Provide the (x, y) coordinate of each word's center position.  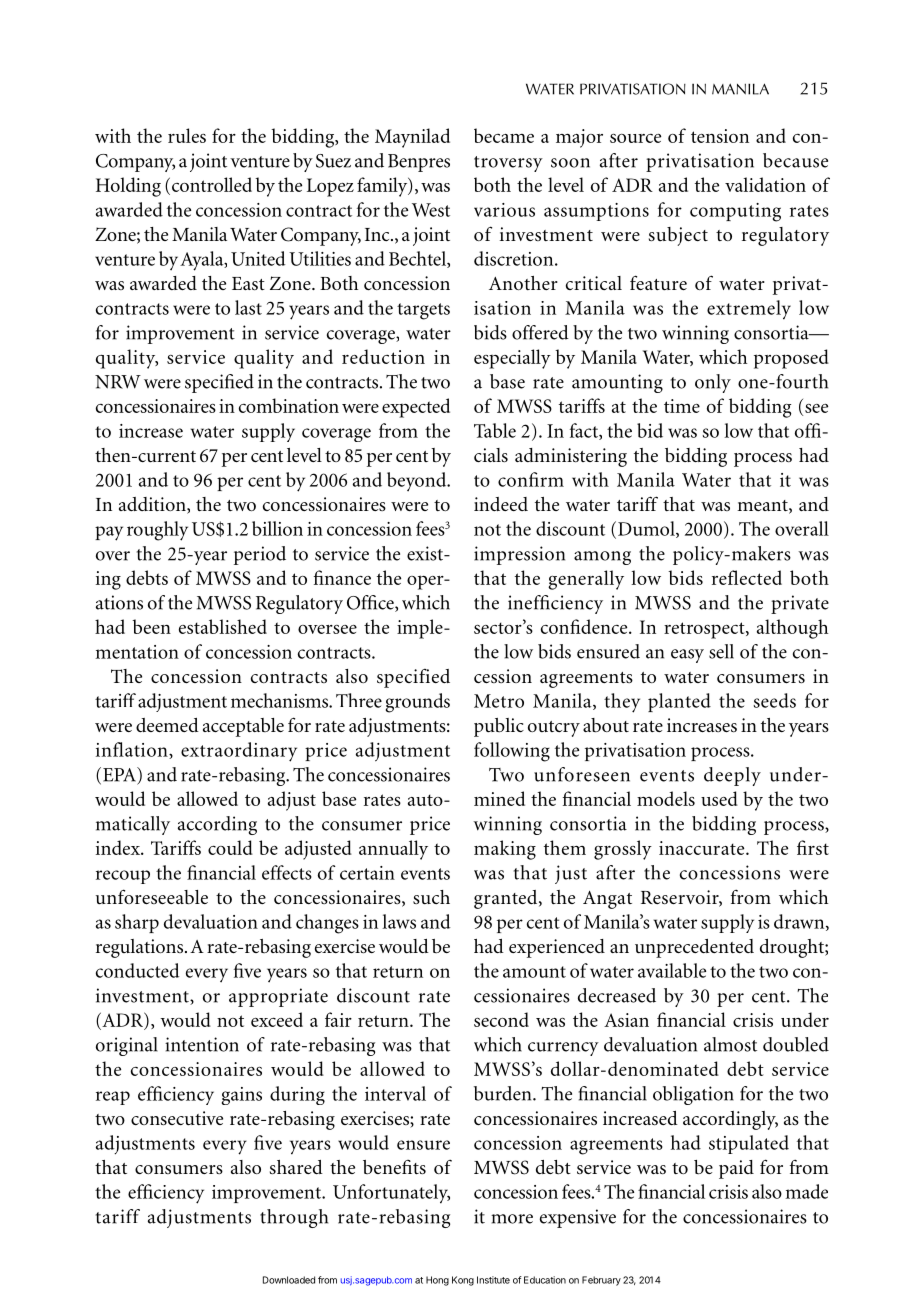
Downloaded (289, 1280)
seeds (774, 700)
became (504, 135)
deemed (167, 725)
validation (765, 184)
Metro (499, 701)
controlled (212, 184)
